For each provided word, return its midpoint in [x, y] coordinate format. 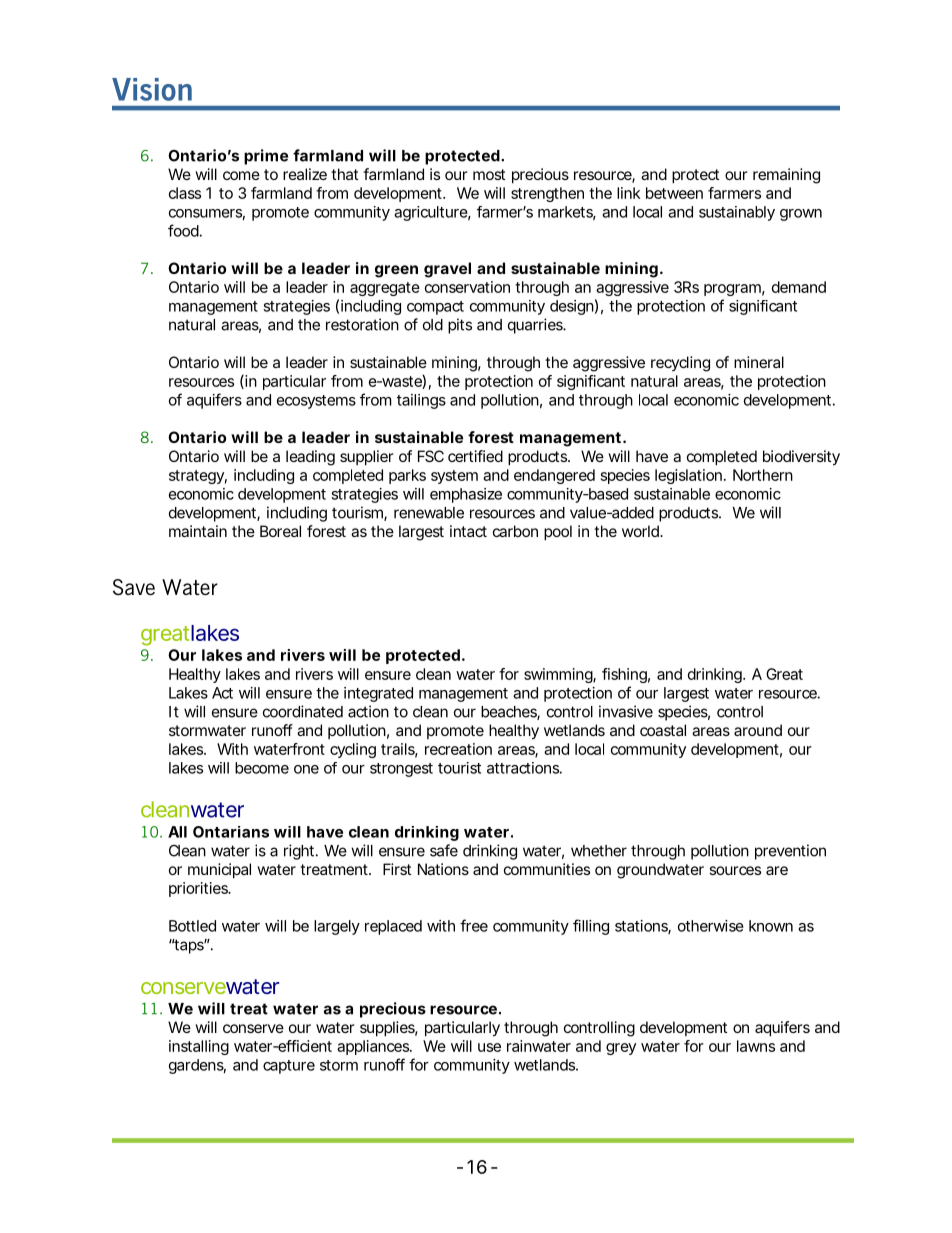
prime [266, 157]
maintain [198, 531]
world [640, 531]
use [489, 1047]
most [489, 174]
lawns [756, 1046]
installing [199, 1047]
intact [468, 531]
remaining [786, 176]
